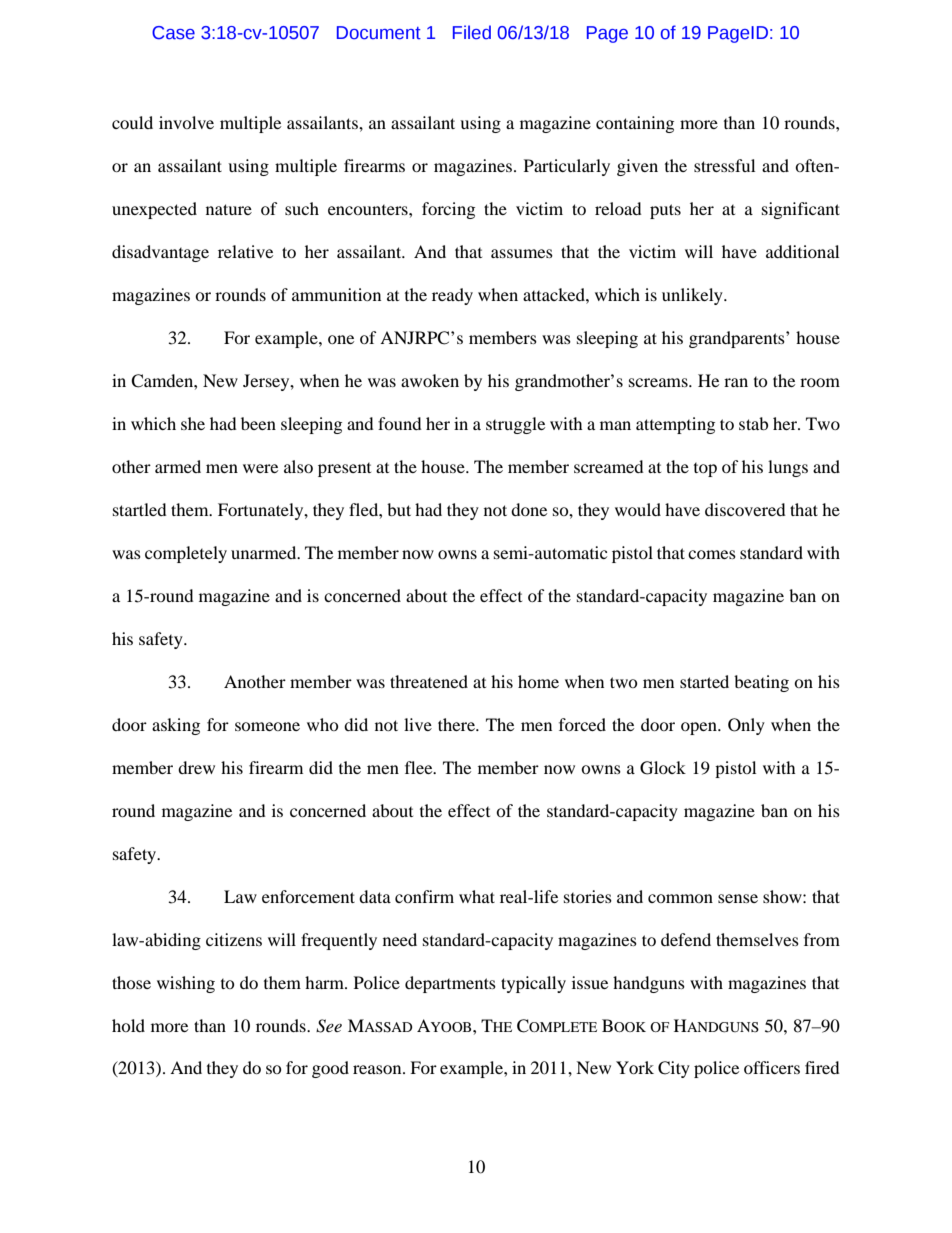  What do you see at coordinates (450, 984) in the screenshot?
I see `departments` at bounding box center [450, 984].
